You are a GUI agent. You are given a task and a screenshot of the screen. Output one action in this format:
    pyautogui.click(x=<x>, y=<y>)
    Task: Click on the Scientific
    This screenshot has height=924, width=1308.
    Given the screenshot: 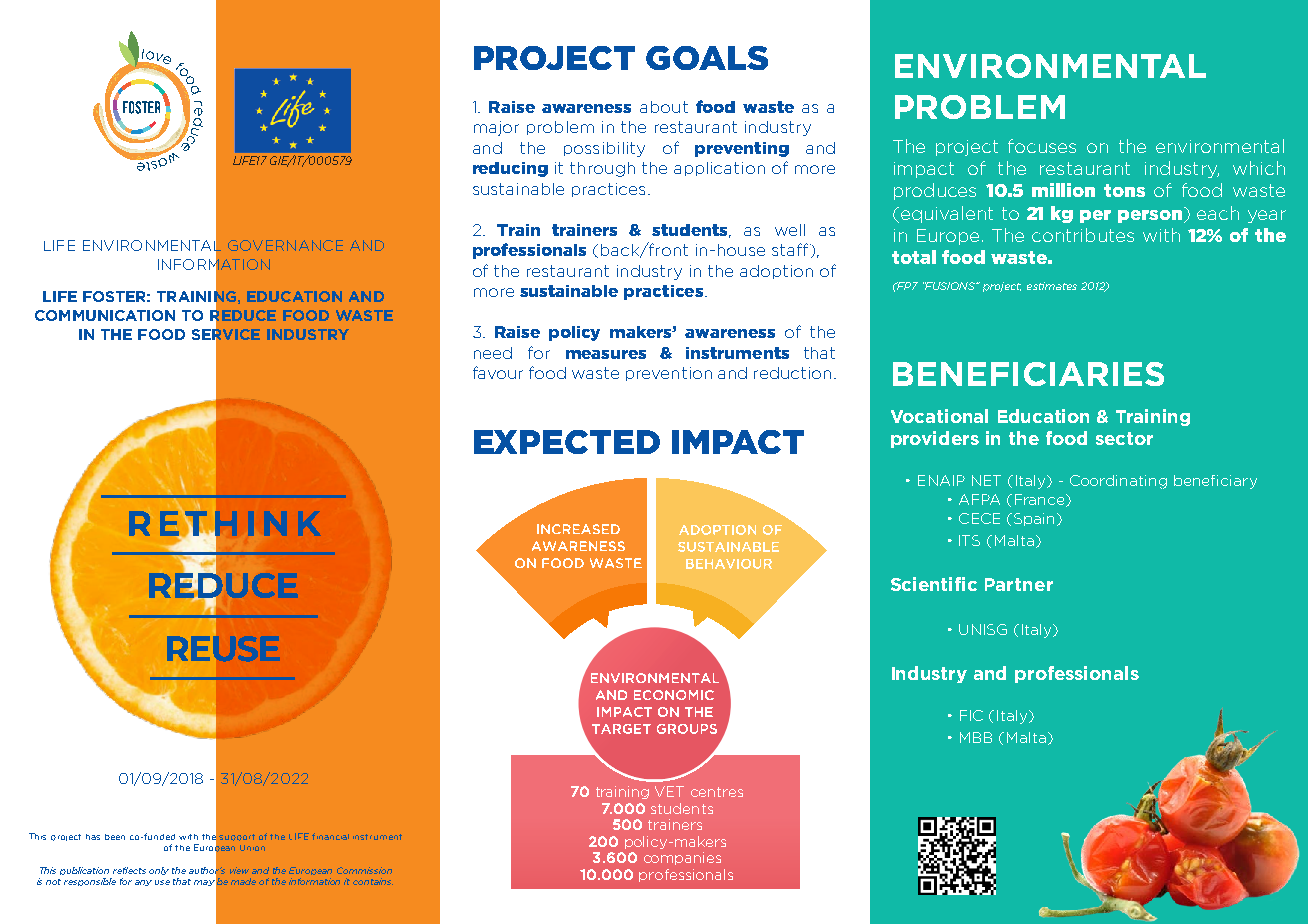 What is the action you would take?
    pyautogui.click(x=934, y=584)
